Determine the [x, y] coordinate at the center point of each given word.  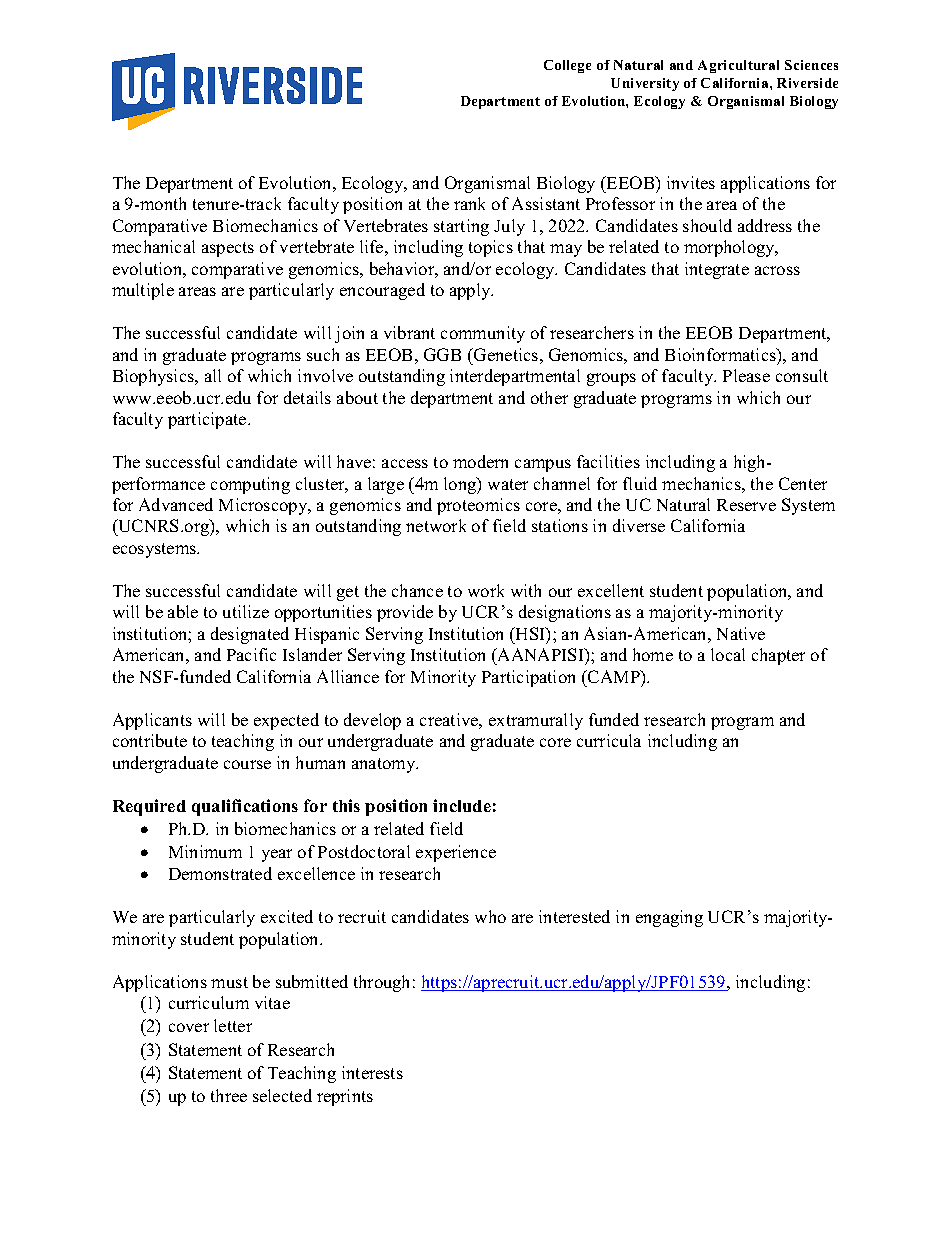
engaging [669, 918]
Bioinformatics [721, 354]
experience [456, 853]
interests [372, 1072]
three [229, 1095]
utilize [246, 611]
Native [741, 633]
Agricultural [738, 66]
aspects [228, 249]
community [483, 334]
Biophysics [155, 377]
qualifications [245, 807]
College [567, 66]
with [526, 590]
